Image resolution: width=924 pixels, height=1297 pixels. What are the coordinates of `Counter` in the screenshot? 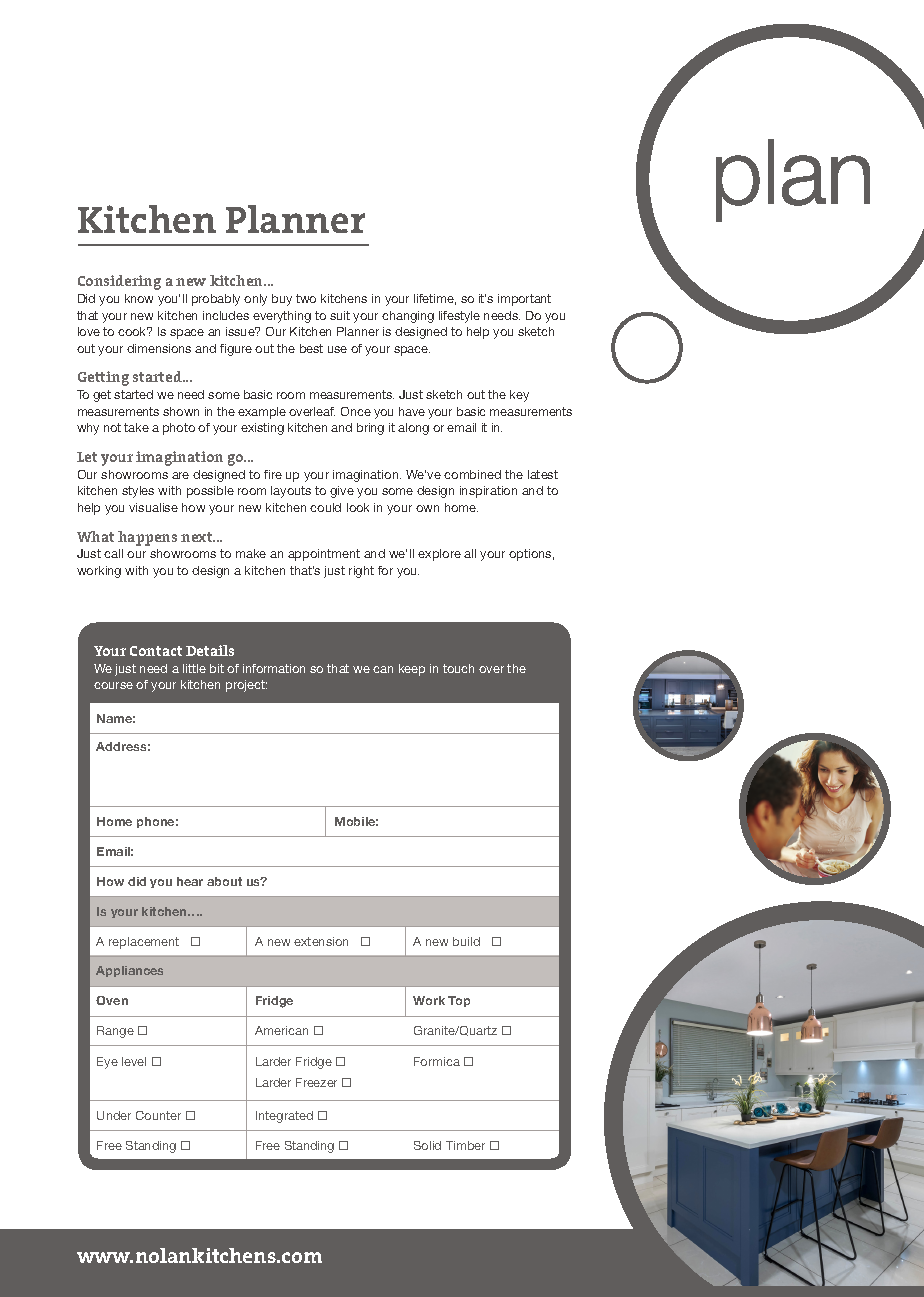 It's located at (158, 1115).
